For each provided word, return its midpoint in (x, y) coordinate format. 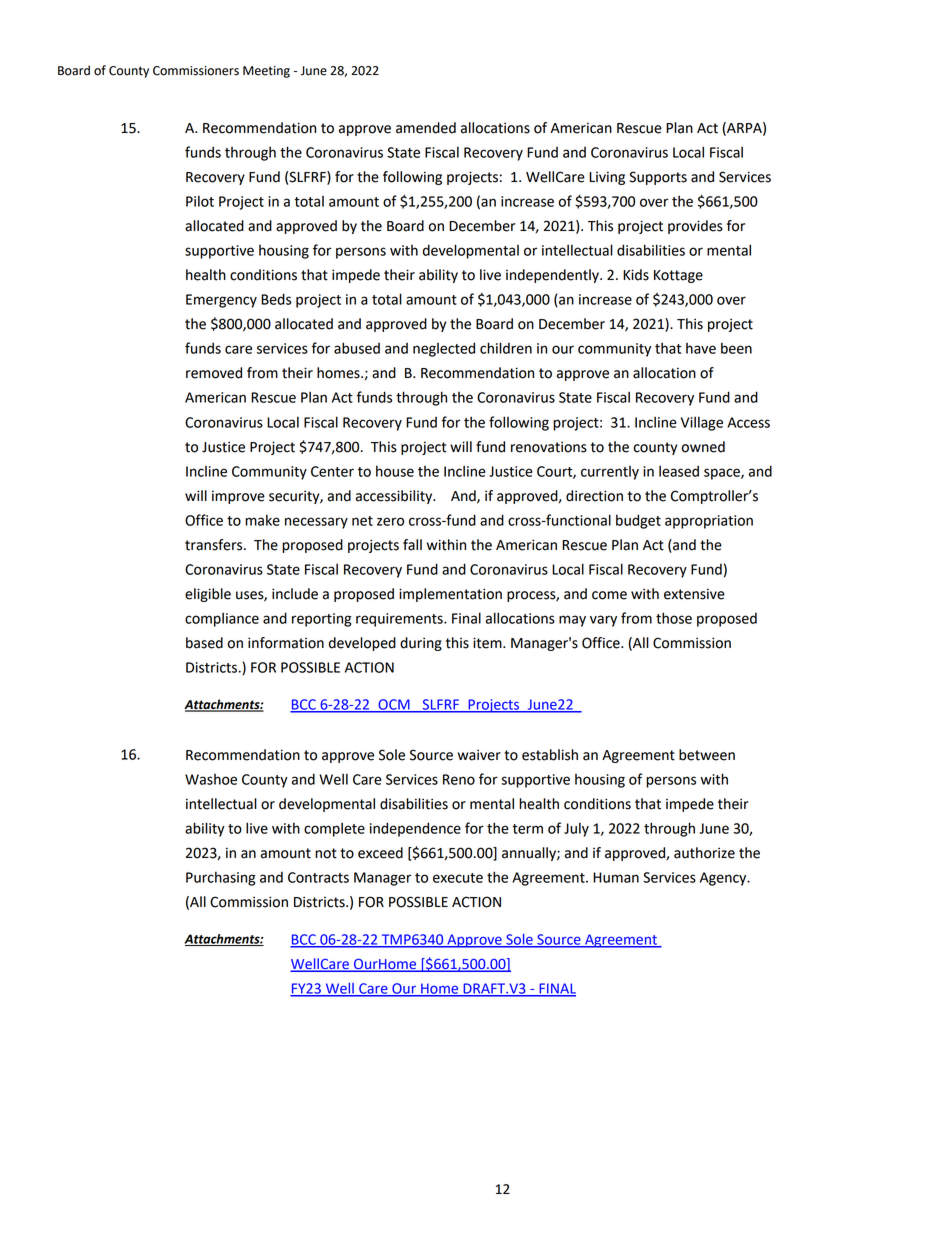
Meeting (266, 72)
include (295, 594)
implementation (450, 595)
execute (458, 878)
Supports (658, 178)
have (701, 348)
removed (214, 373)
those (674, 618)
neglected (444, 349)
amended (426, 128)
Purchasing (221, 878)
